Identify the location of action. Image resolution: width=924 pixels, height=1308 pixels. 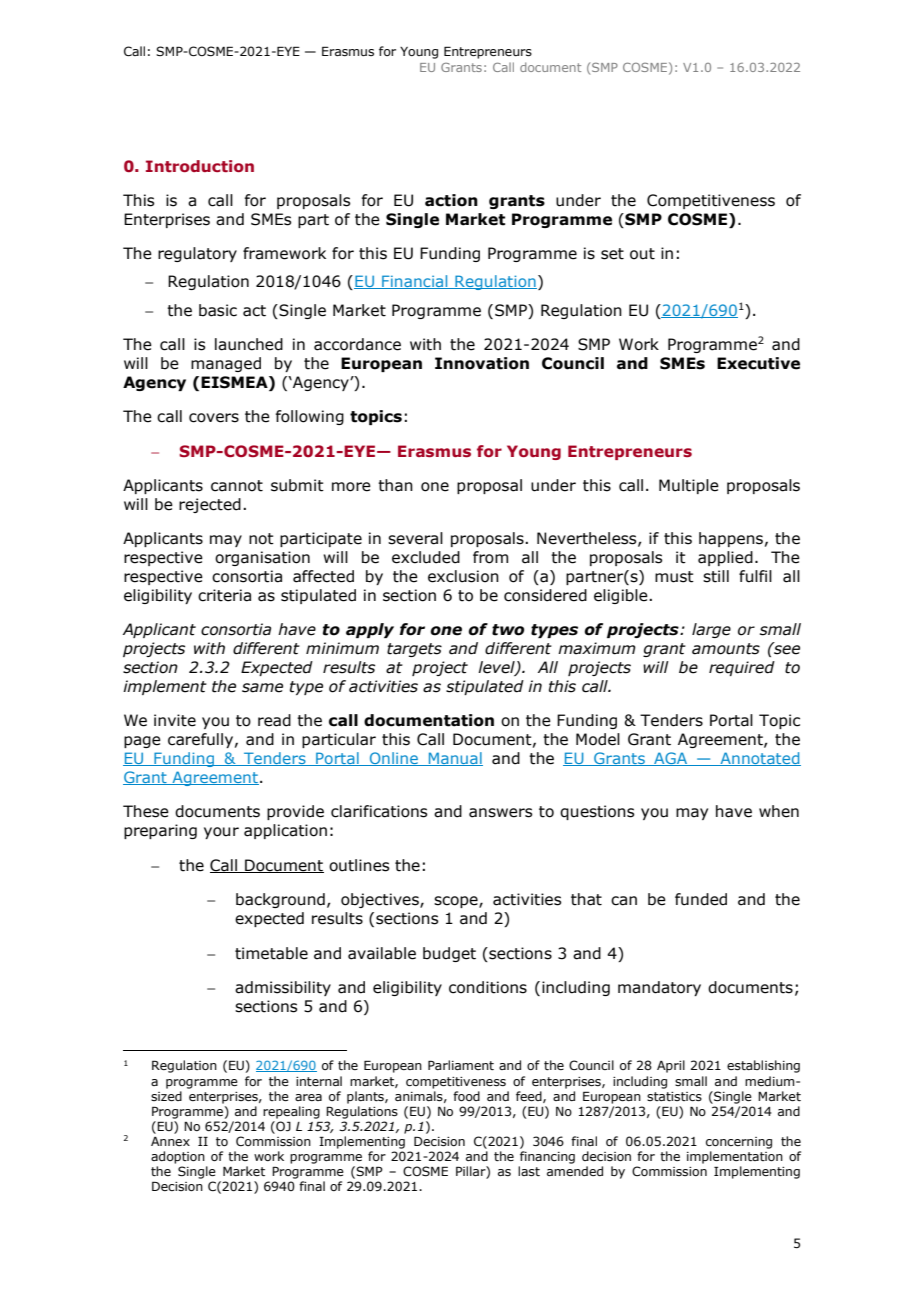
(451, 200).
